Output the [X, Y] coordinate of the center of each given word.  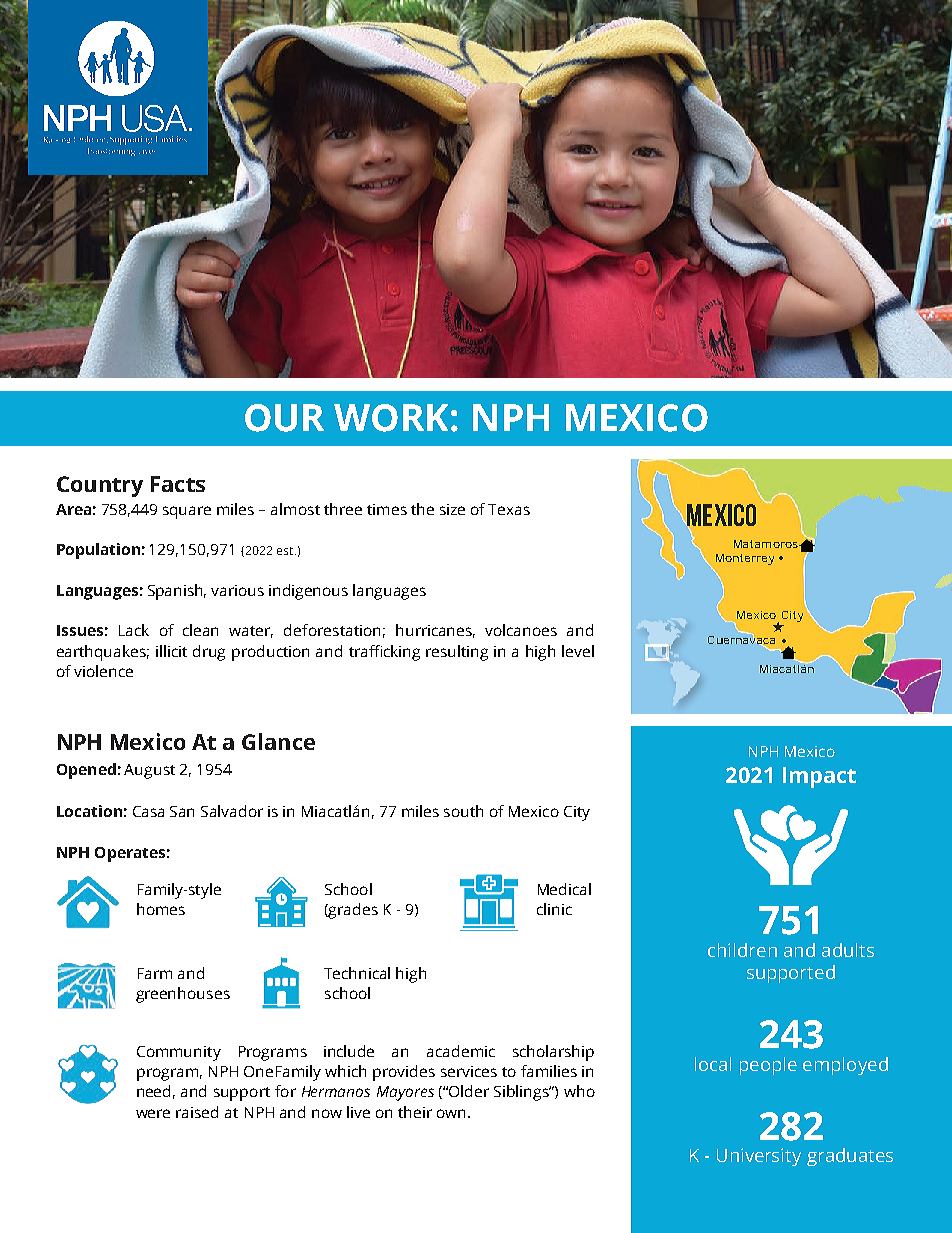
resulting [457, 653]
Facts [178, 484]
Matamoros [767, 544]
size [452, 509]
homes [161, 909]
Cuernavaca [741, 640]
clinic [554, 909]
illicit [171, 651]
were [153, 1113]
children [742, 950]
